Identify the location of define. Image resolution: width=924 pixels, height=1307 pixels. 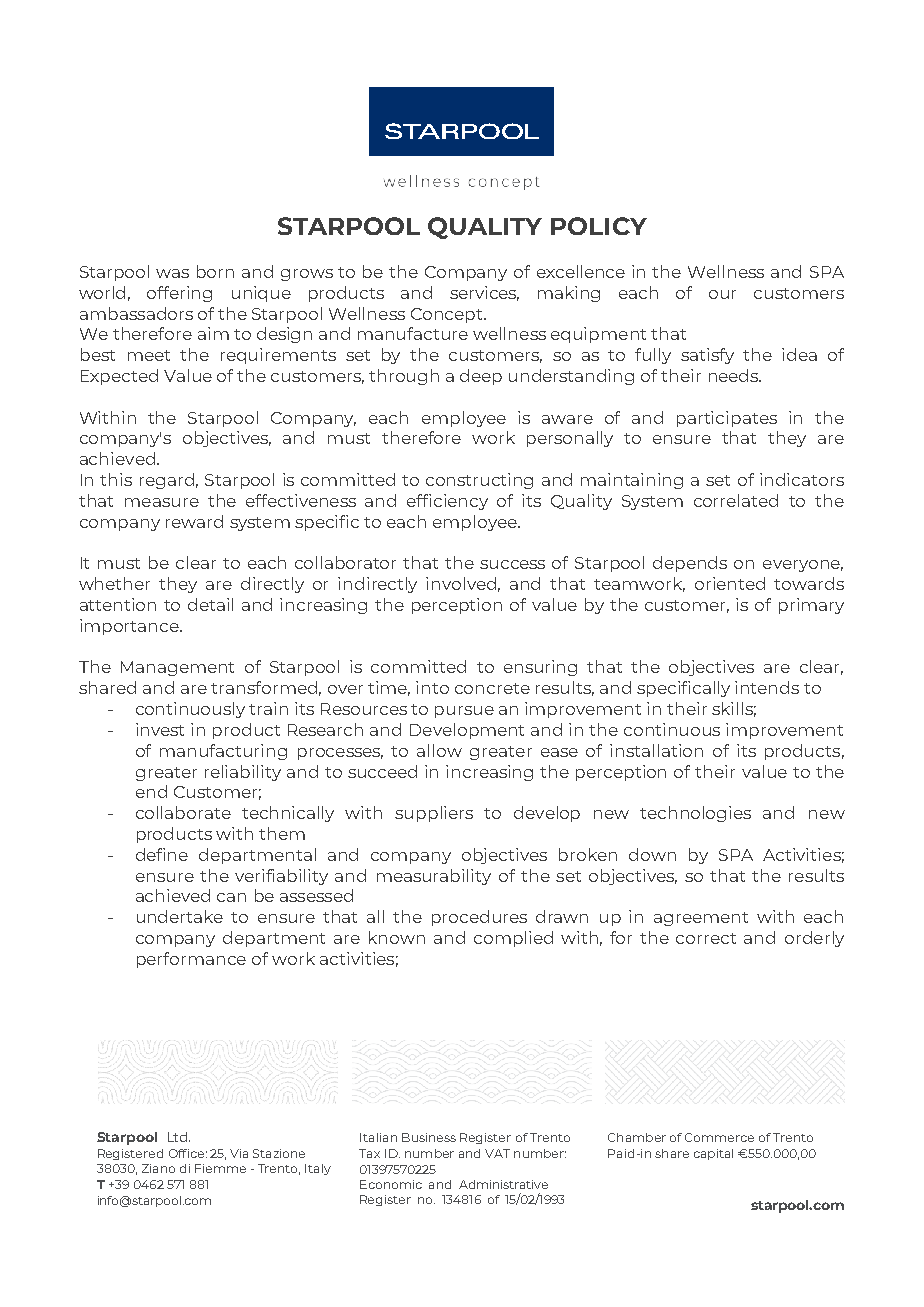
(162, 854).
